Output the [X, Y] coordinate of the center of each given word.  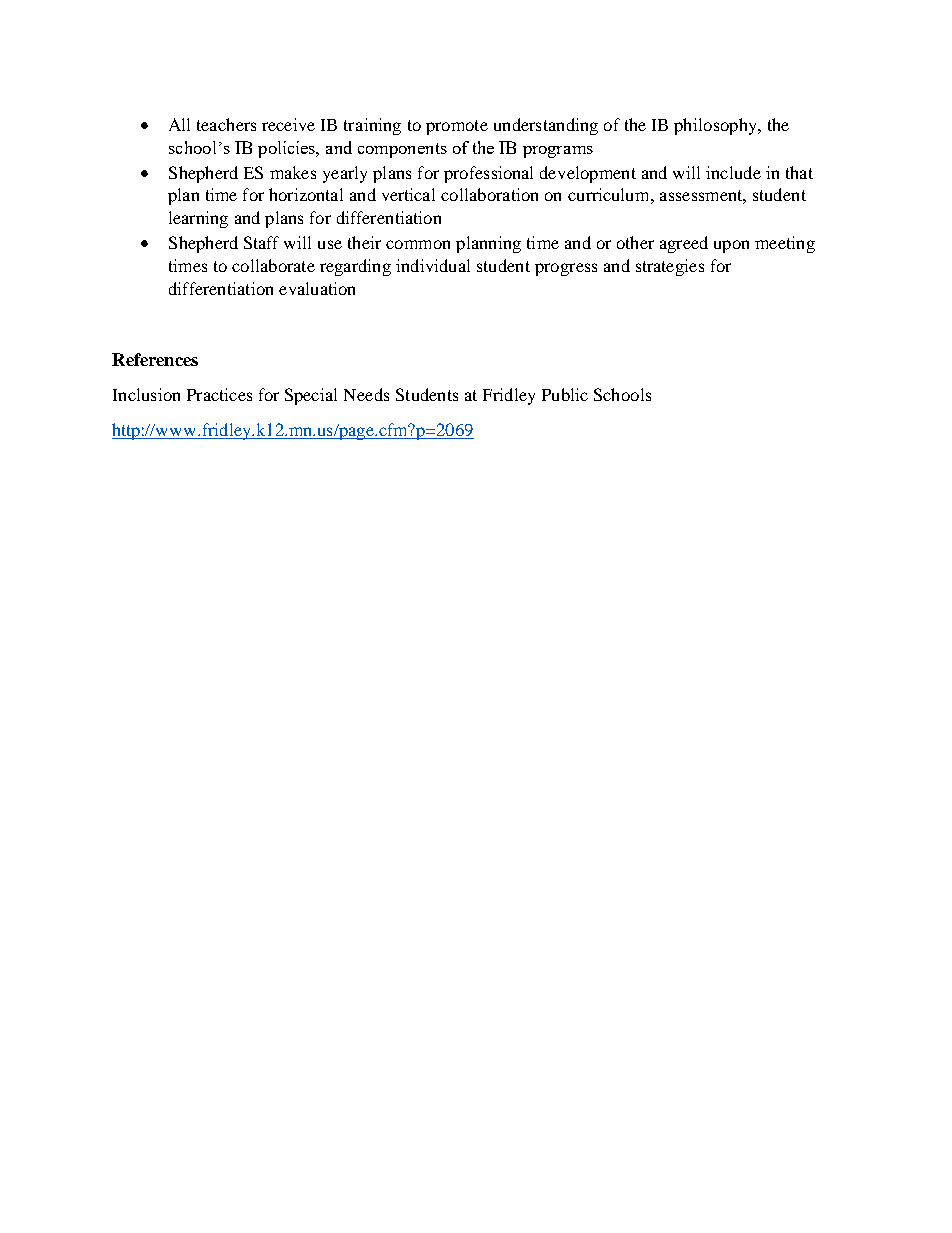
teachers [226, 124]
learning [198, 219]
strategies [670, 267]
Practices [219, 394]
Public [565, 394]
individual [433, 265]
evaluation [317, 288]
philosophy [716, 126]
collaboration [489, 194]
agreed [684, 244]
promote [457, 127]
